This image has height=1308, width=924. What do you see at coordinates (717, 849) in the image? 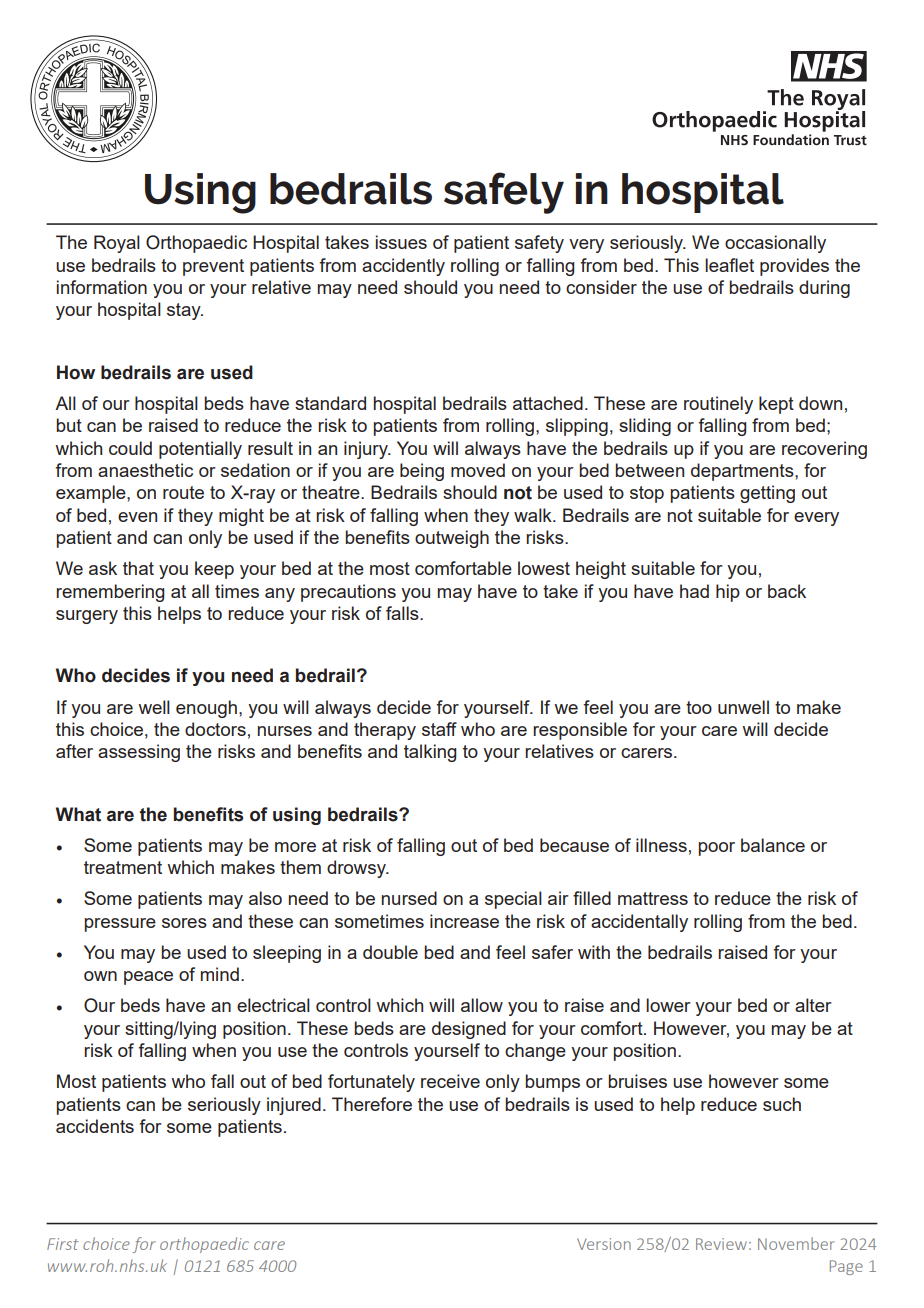
I see `poor` at bounding box center [717, 849].
